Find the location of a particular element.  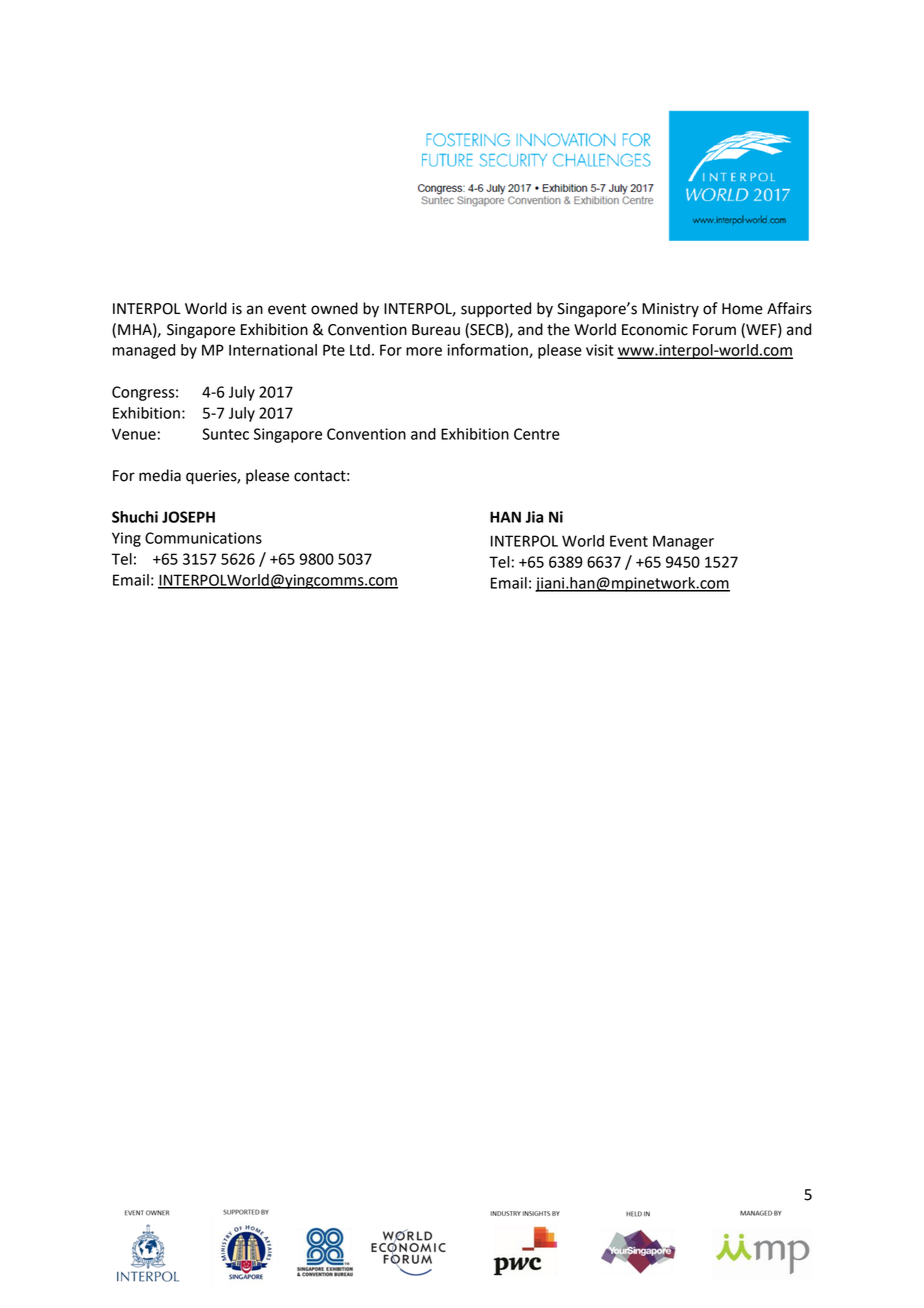

Home is located at coordinates (742, 309).
